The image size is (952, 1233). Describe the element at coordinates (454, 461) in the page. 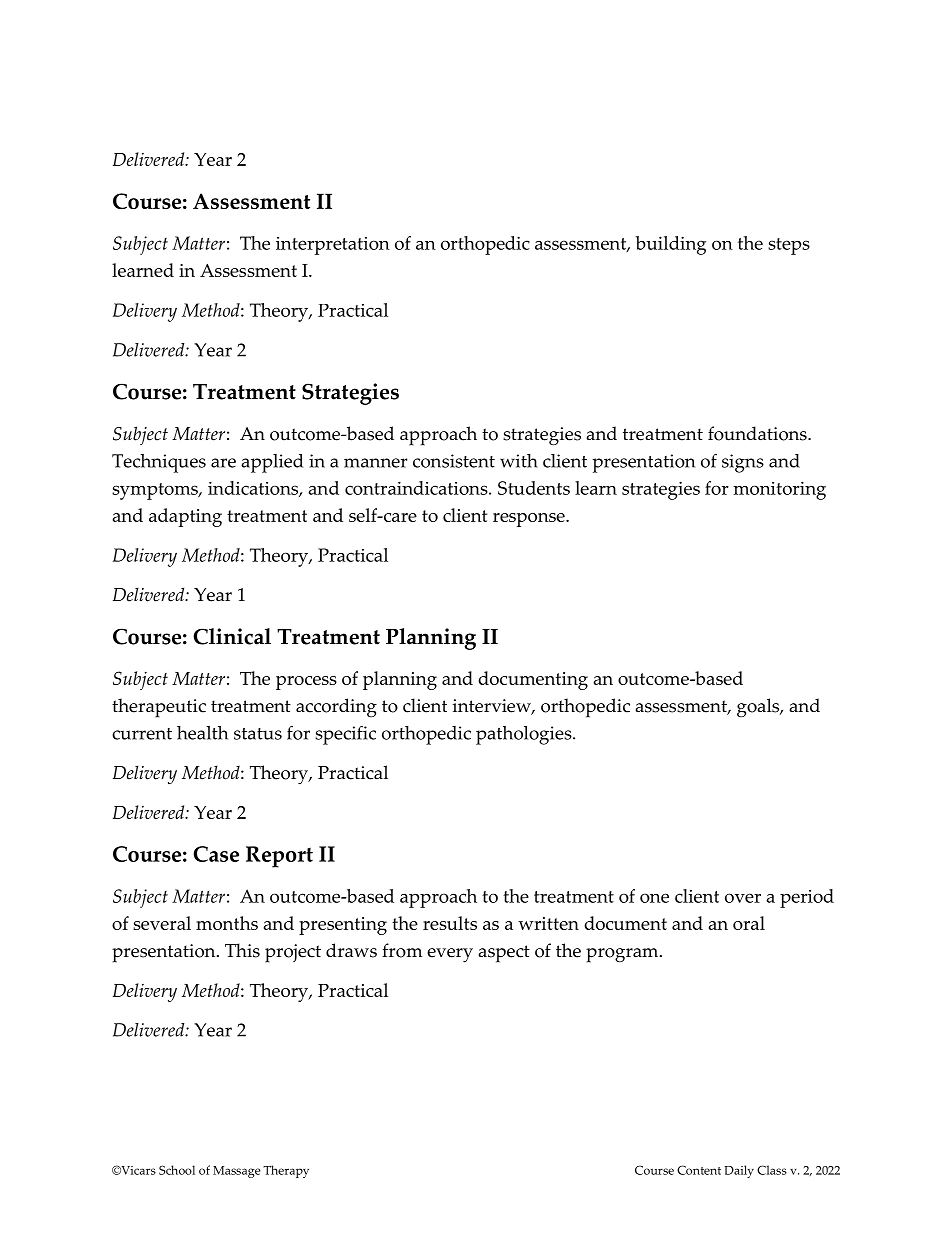

I see `consistent` at that location.
